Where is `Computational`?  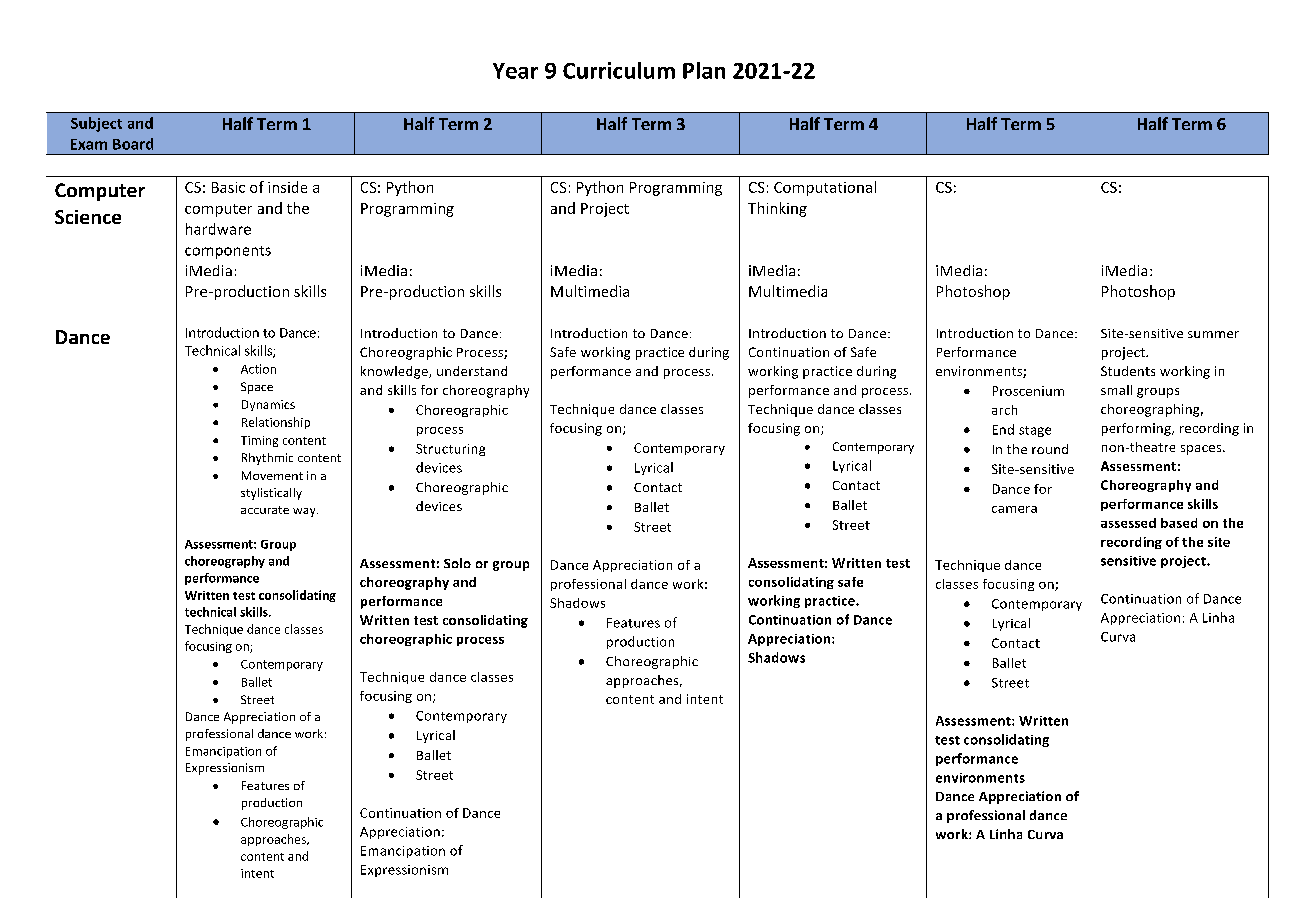
Computational is located at coordinates (825, 188).
